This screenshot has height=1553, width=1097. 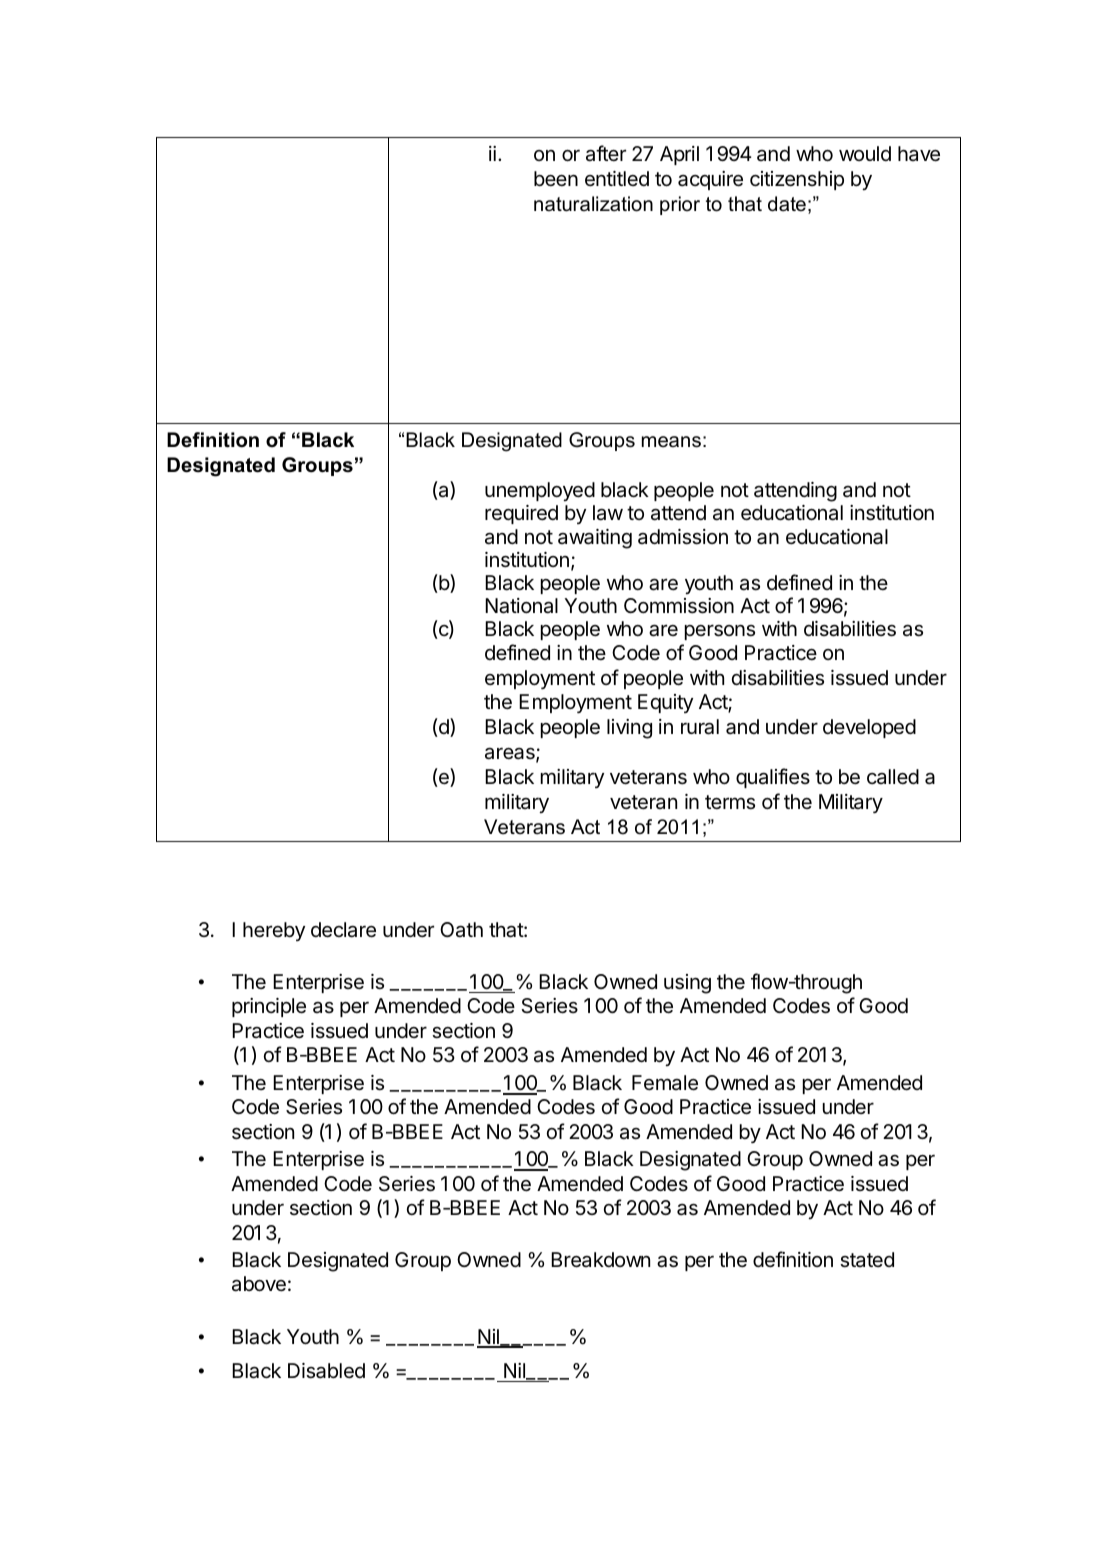 I want to click on citizenship, so click(x=797, y=180).
